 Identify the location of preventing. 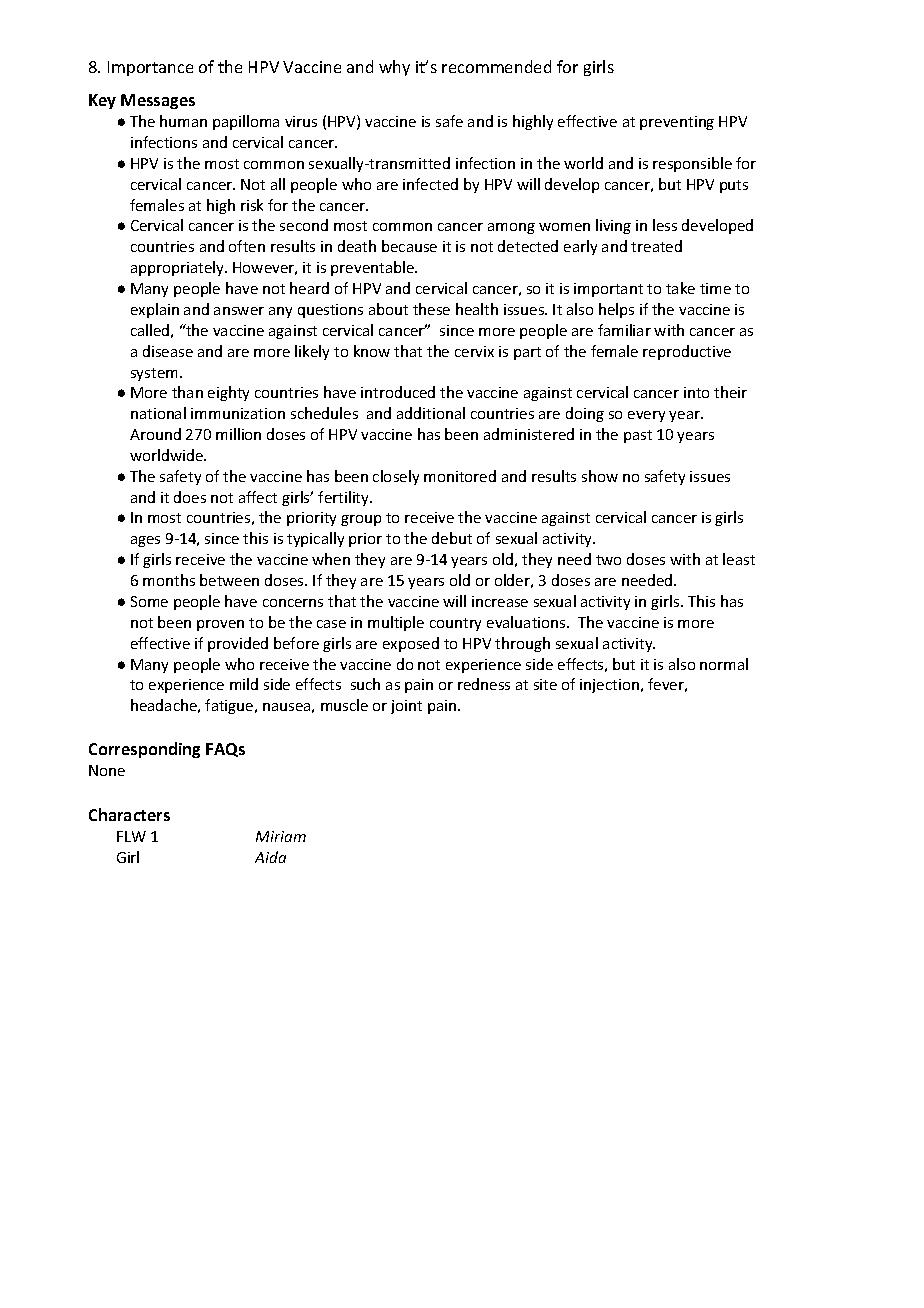
(677, 123).
